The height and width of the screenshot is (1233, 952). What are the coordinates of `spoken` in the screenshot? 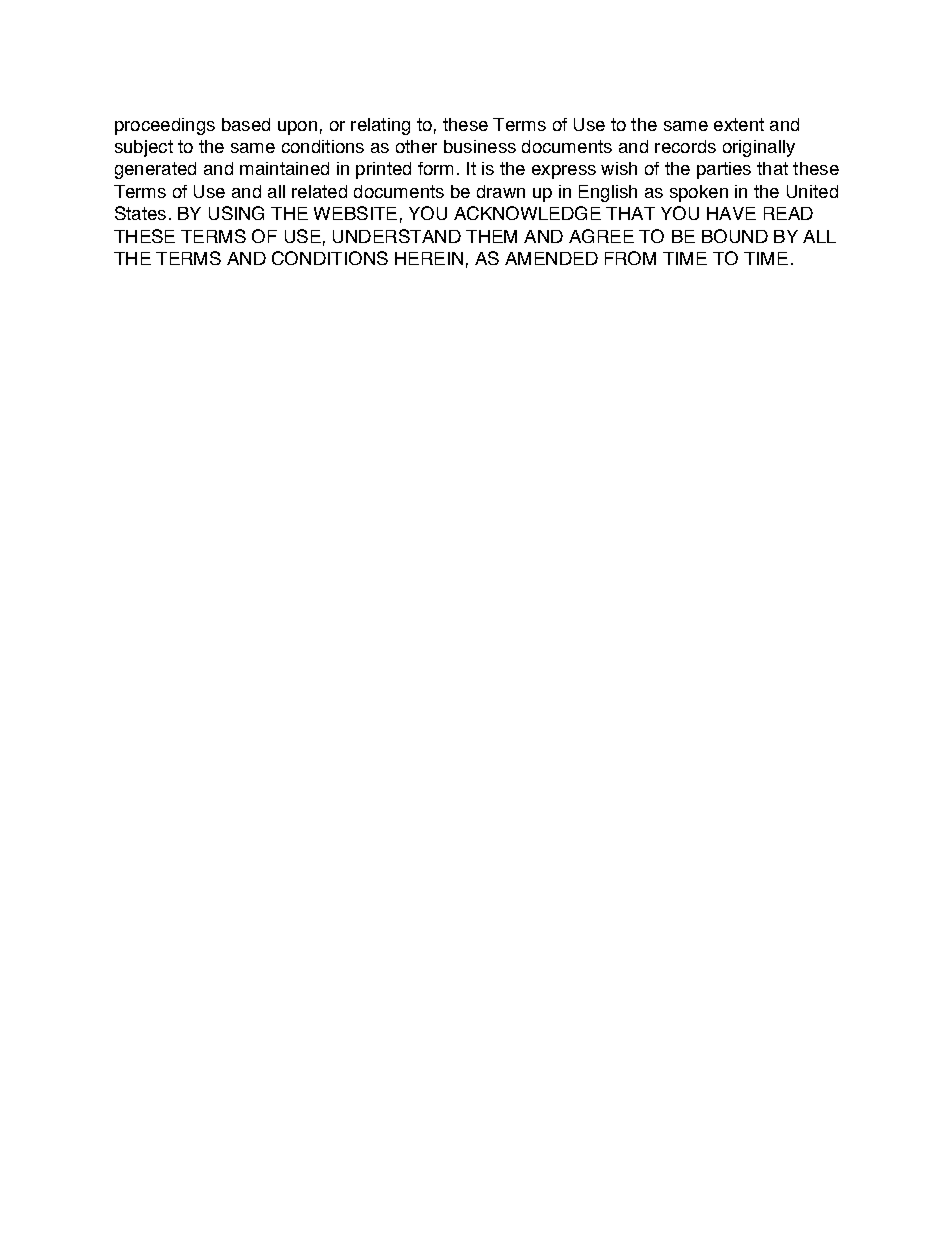 It's located at (699, 193).
